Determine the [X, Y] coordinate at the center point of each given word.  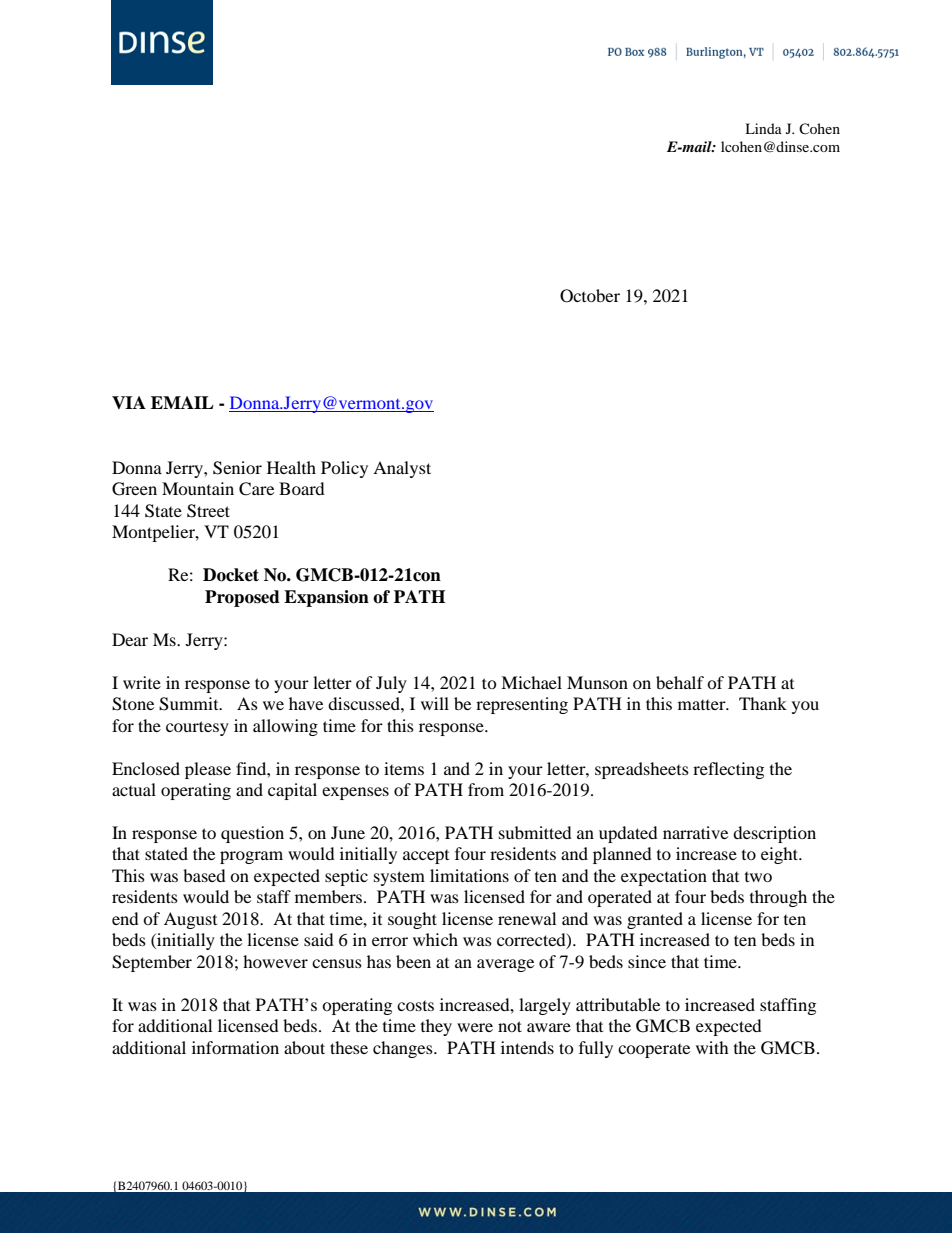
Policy [344, 469]
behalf [680, 682]
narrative [695, 832]
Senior [237, 468]
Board [302, 488]
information [235, 1047]
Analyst [402, 469]
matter [703, 705]
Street [208, 511]
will [435, 703]
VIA [129, 402]
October [590, 296]
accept [426, 857]
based [204, 875]
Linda [763, 128]
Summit [190, 704]
